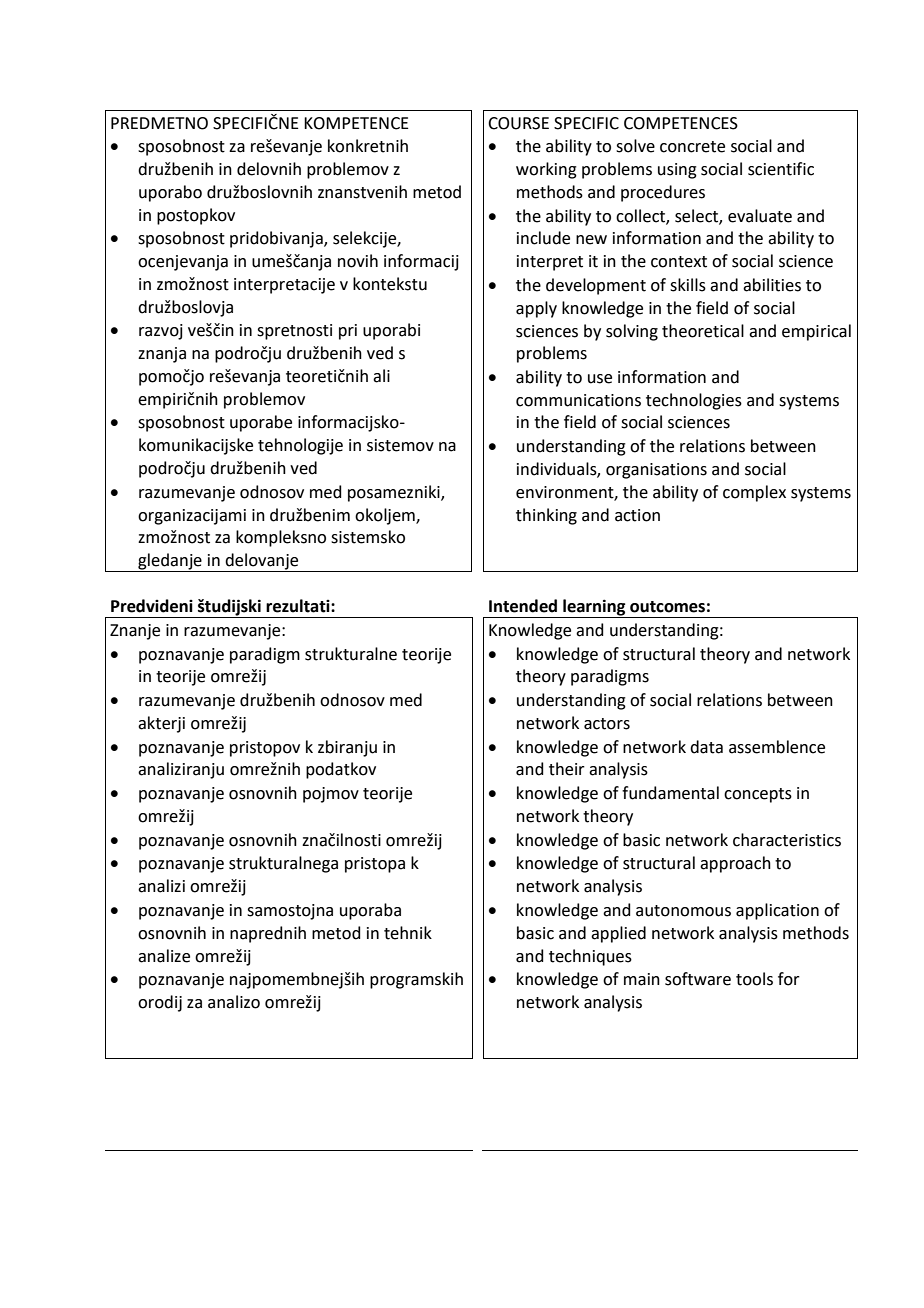 The width and height of the document is (924, 1308). I want to click on COURSE, so click(518, 123).
